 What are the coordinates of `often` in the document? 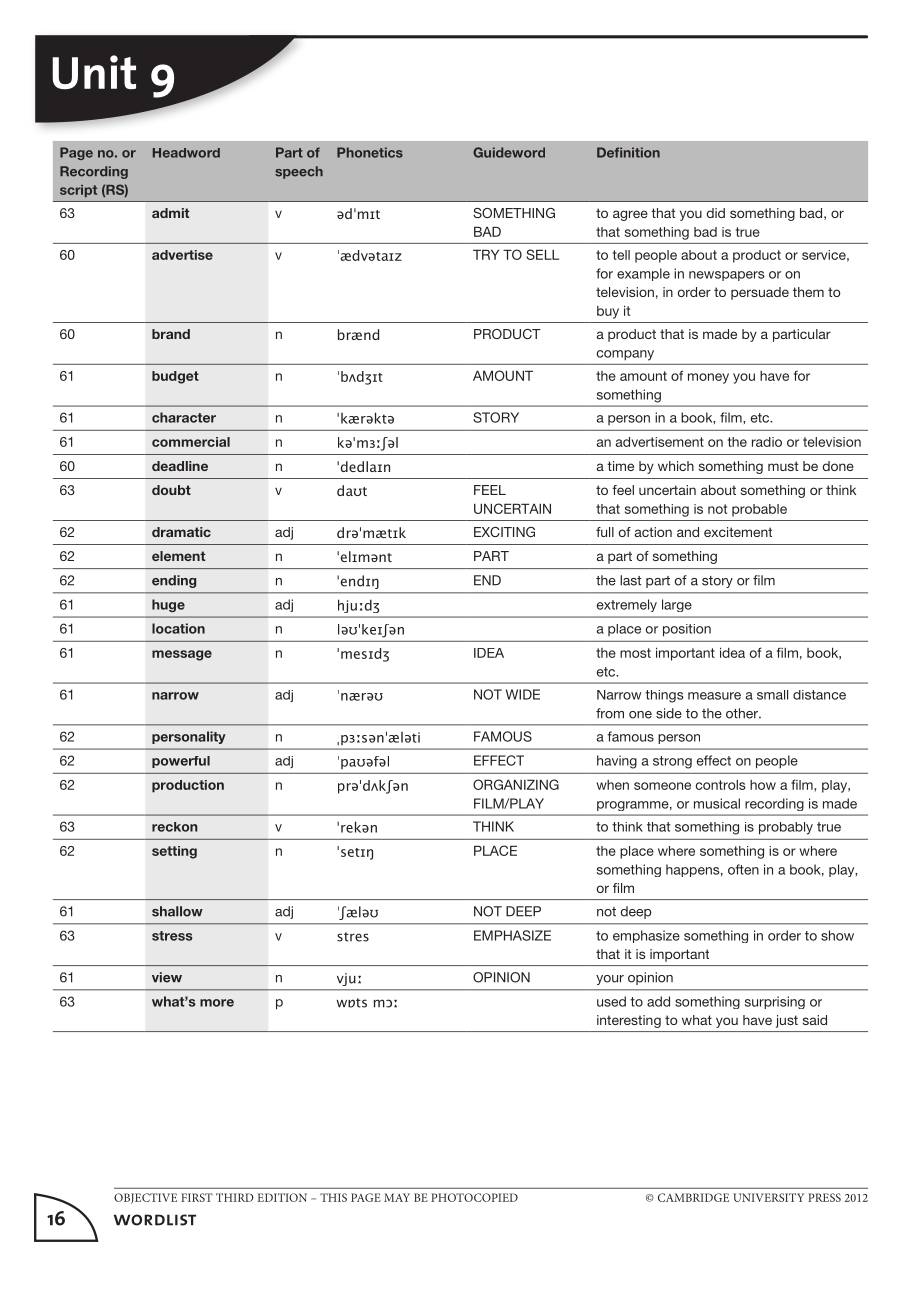 It's located at (743, 869).
